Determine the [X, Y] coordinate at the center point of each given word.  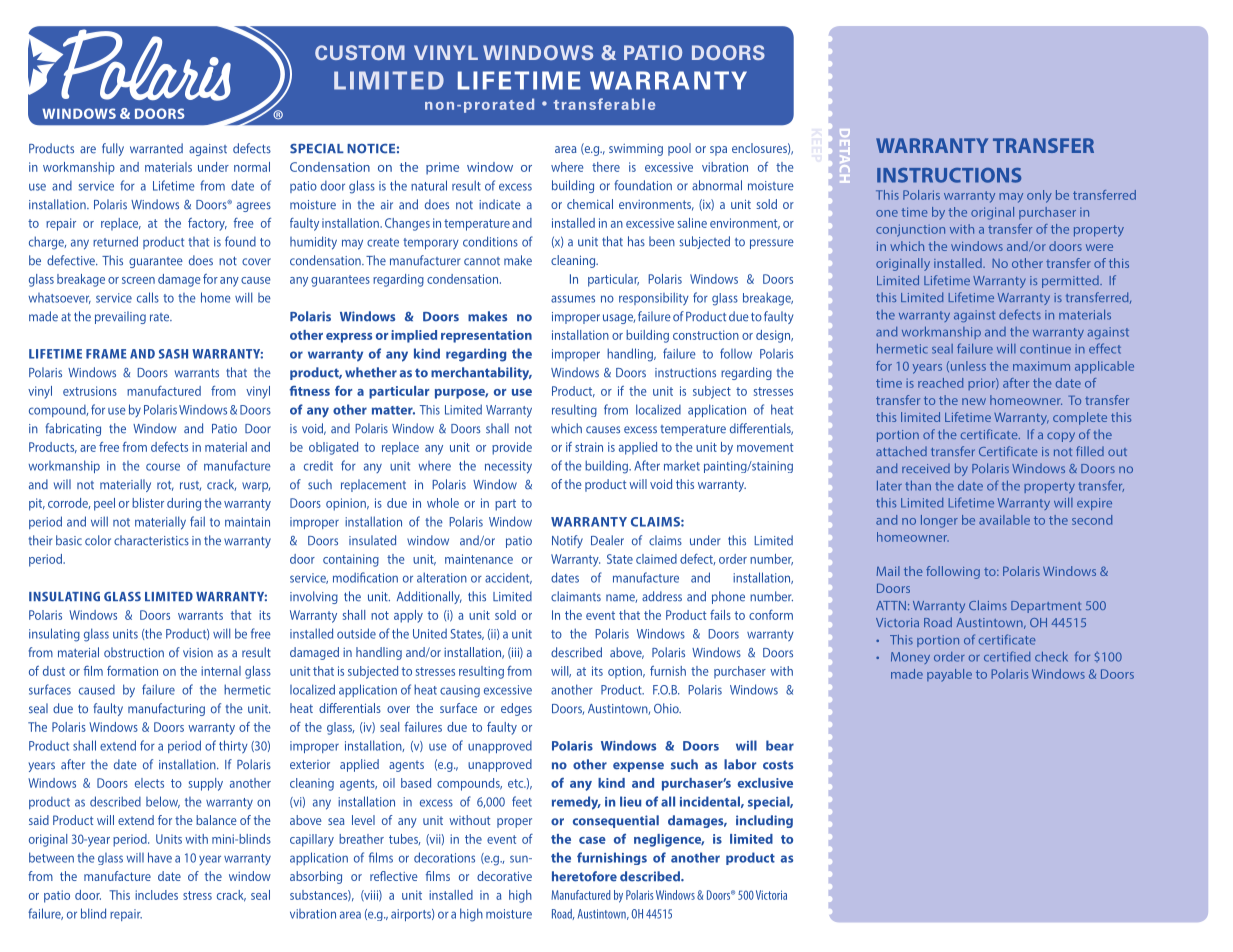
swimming [636, 150]
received [926, 468]
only [1039, 196]
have [160, 857]
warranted [156, 148]
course [163, 467]
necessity [508, 467]
